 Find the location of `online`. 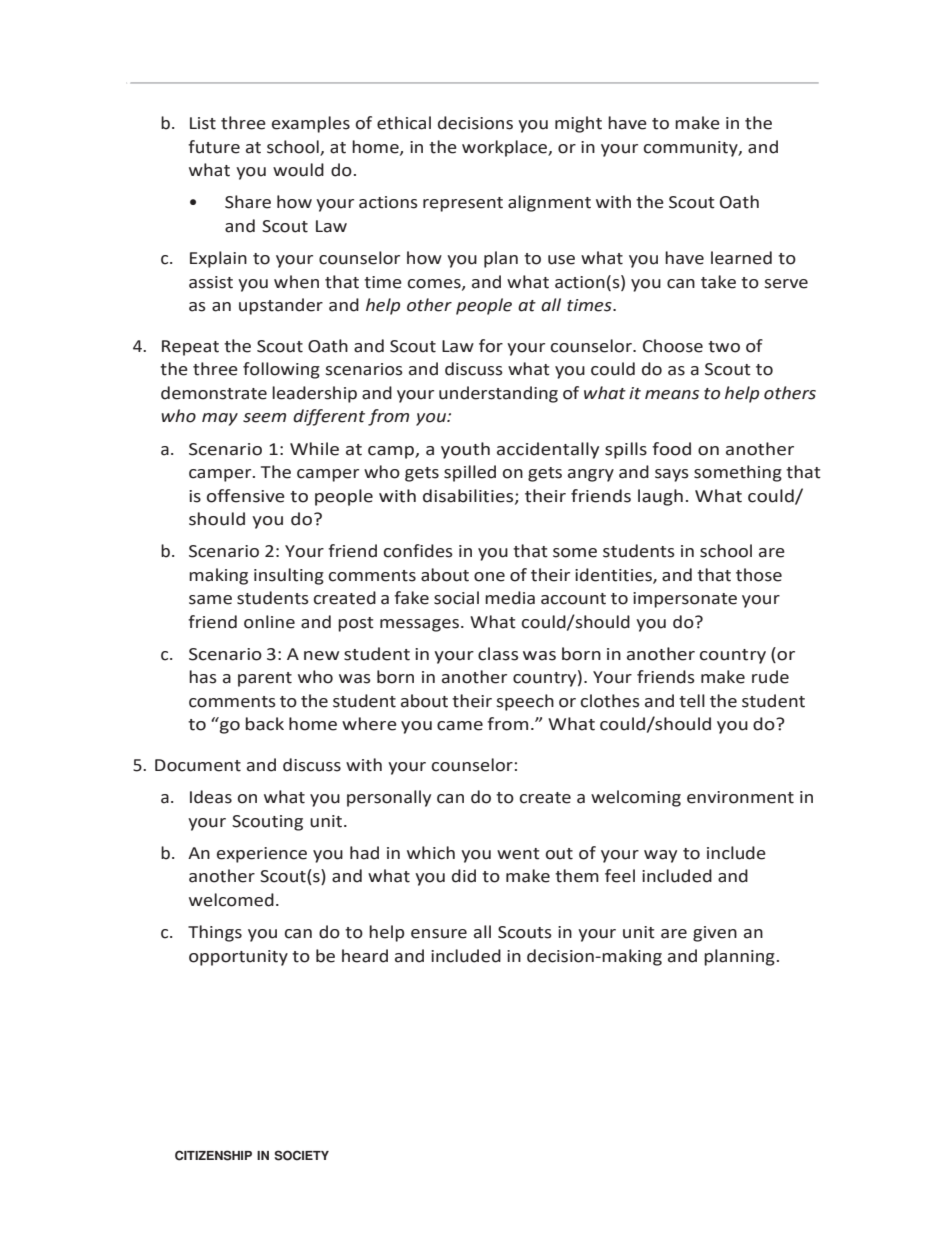

online is located at coordinates (269, 622).
